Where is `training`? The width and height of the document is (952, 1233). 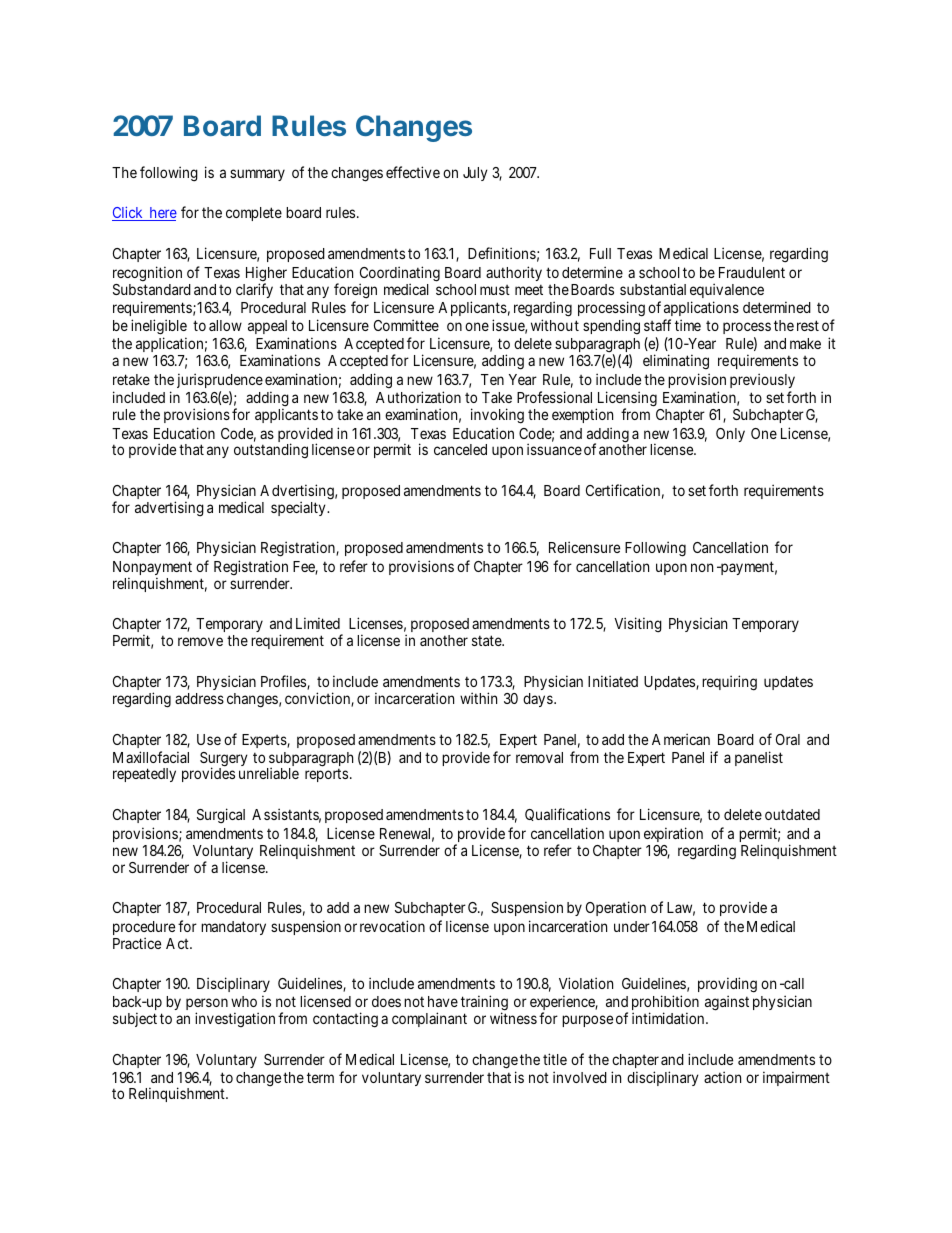
training is located at coordinates (484, 1004).
